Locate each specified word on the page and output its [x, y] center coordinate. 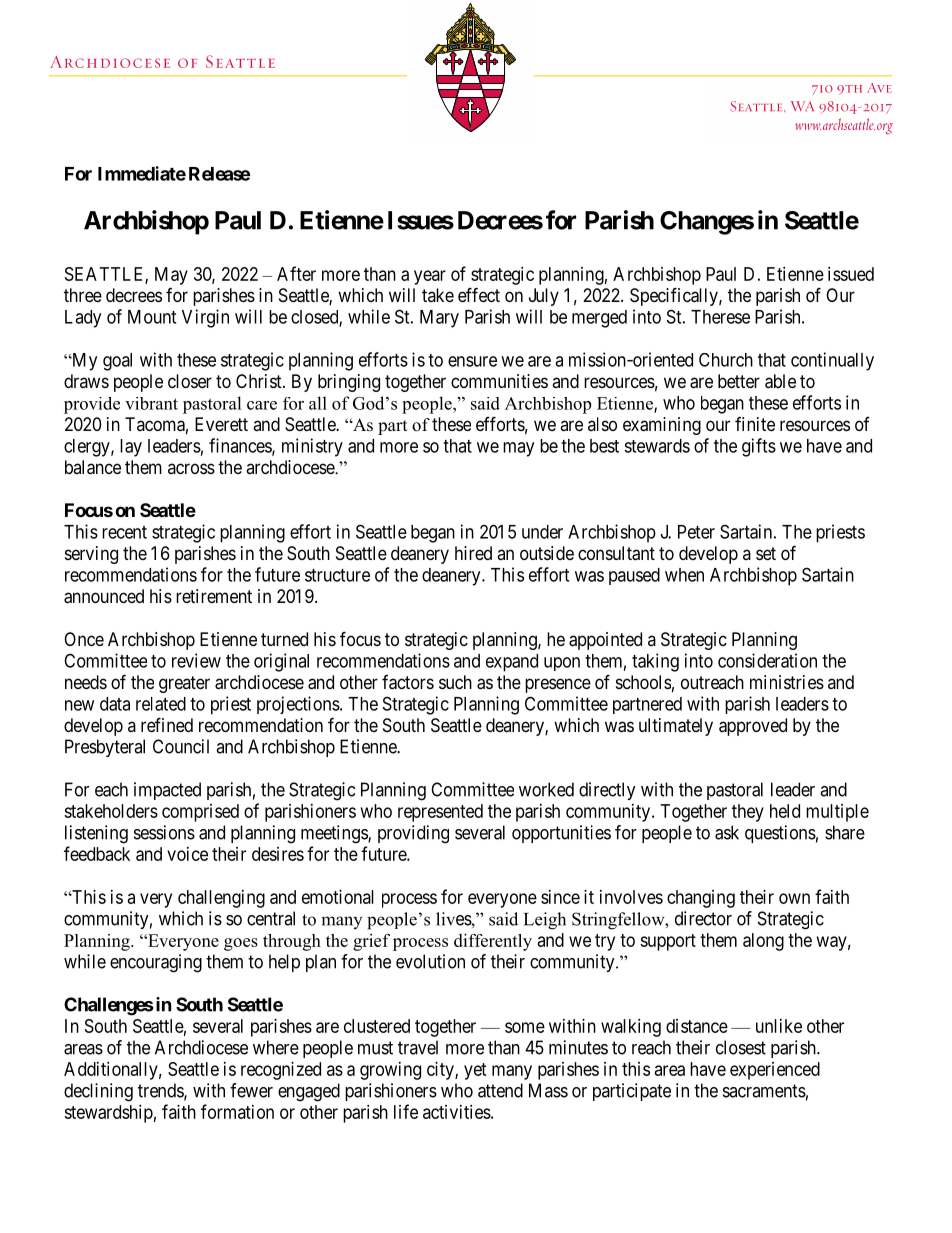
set [766, 553]
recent [124, 532]
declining [98, 1092]
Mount [152, 317]
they [748, 813]
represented [440, 813]
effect [479, 294]
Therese [720, 317]
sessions [164, 832]
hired [473, 553]
